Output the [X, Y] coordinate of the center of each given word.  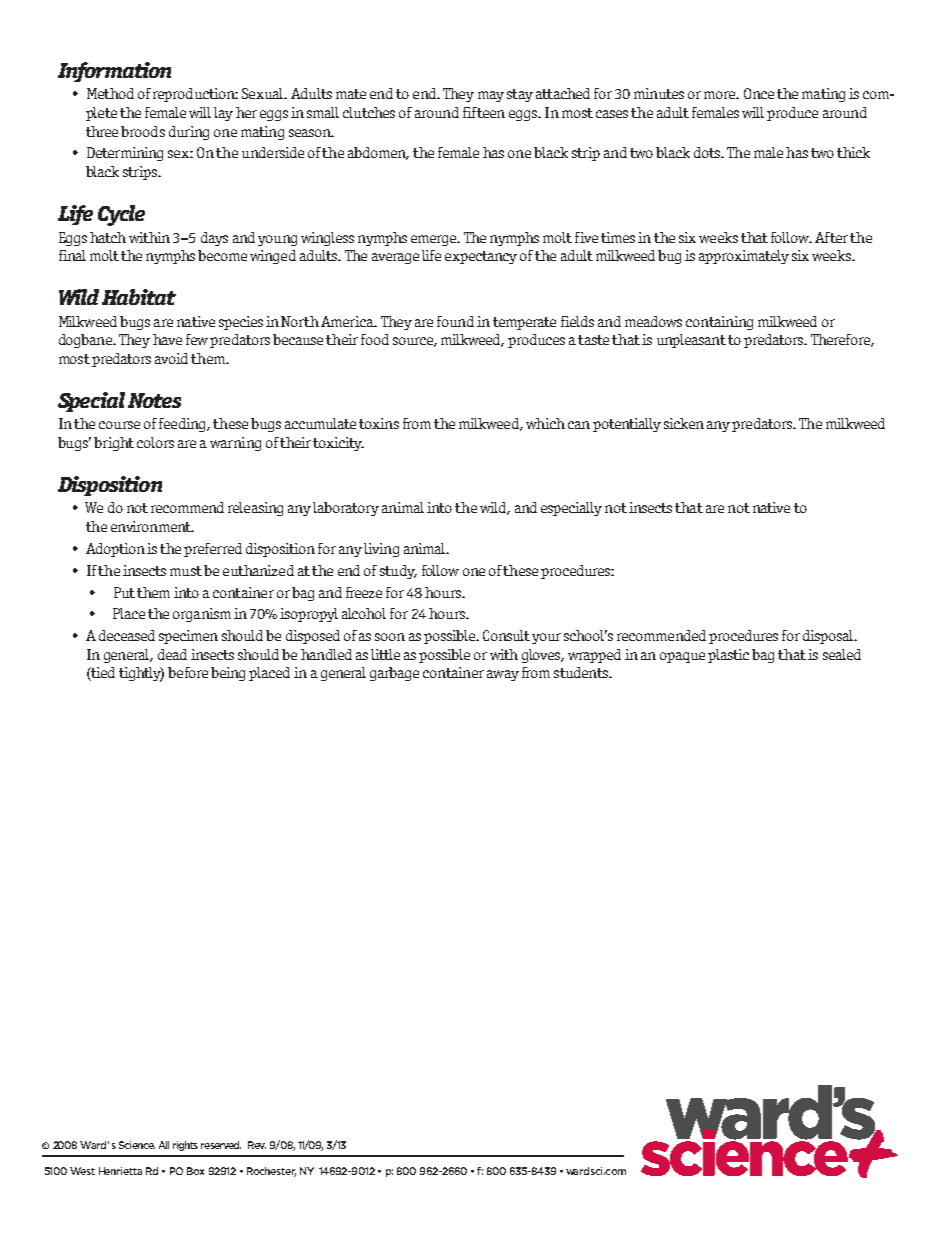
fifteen [484, 112]
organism [202, 615]
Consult [506, 635]
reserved [221, 1145]
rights [185, 1146]
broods [143, 131]
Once [759, 93]
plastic [728, 656]
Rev [257, 1145]
